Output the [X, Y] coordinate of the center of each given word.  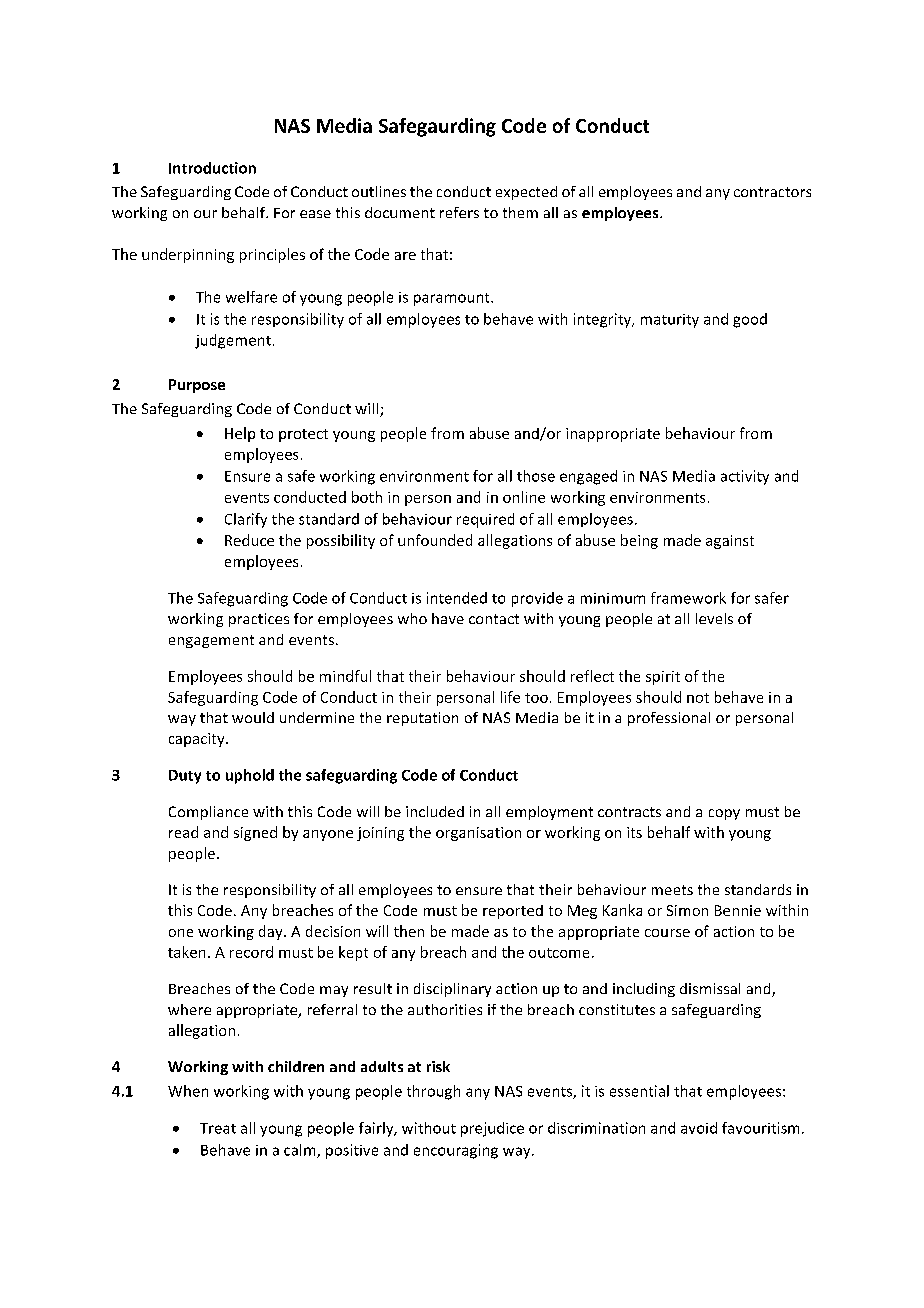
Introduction [212, 168]
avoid [699, 1128]
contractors [772, 192]
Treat [218, 1128]
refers [459, 212]
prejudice [492, 1129]
